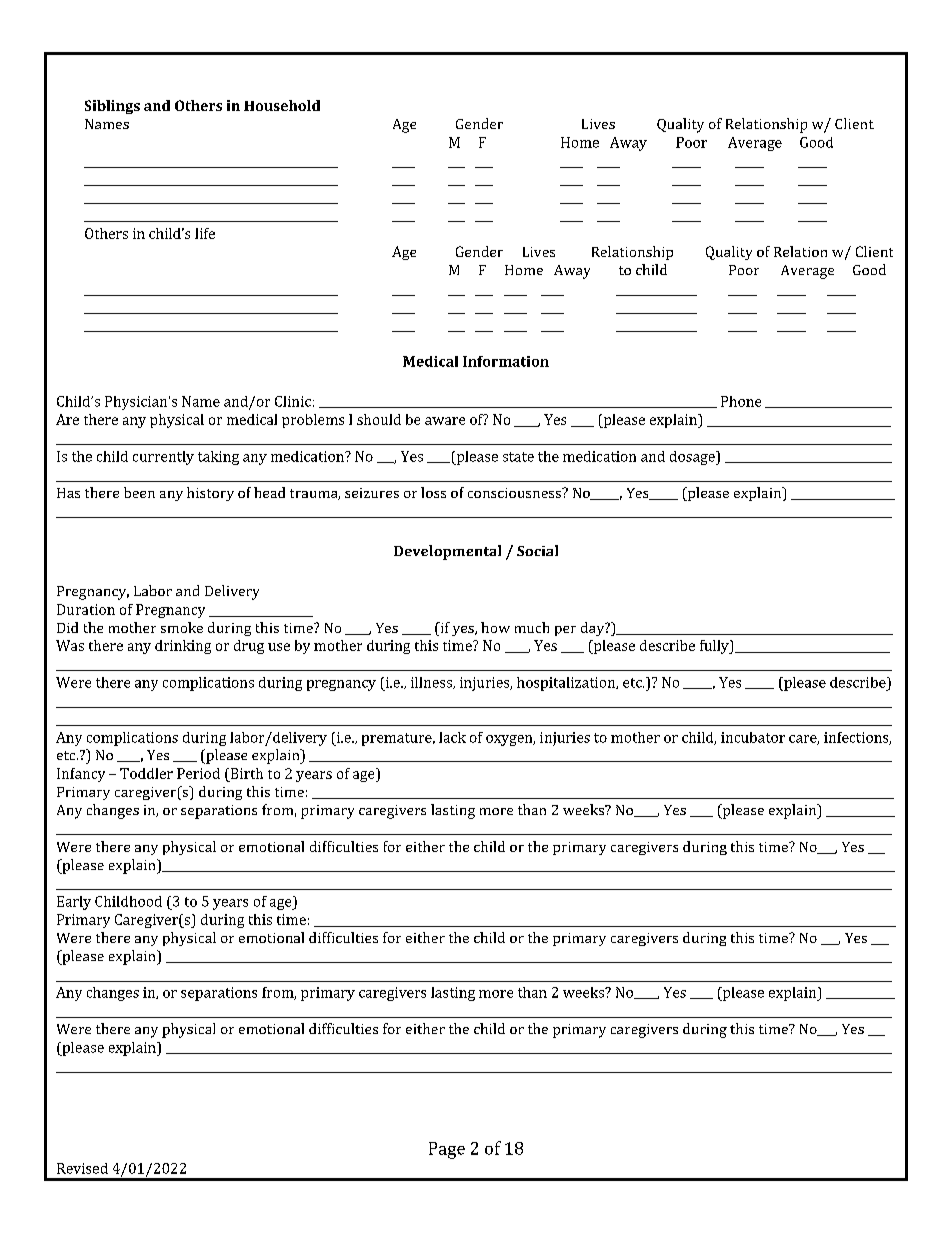  I want to click on lack, so click(452, 737).
